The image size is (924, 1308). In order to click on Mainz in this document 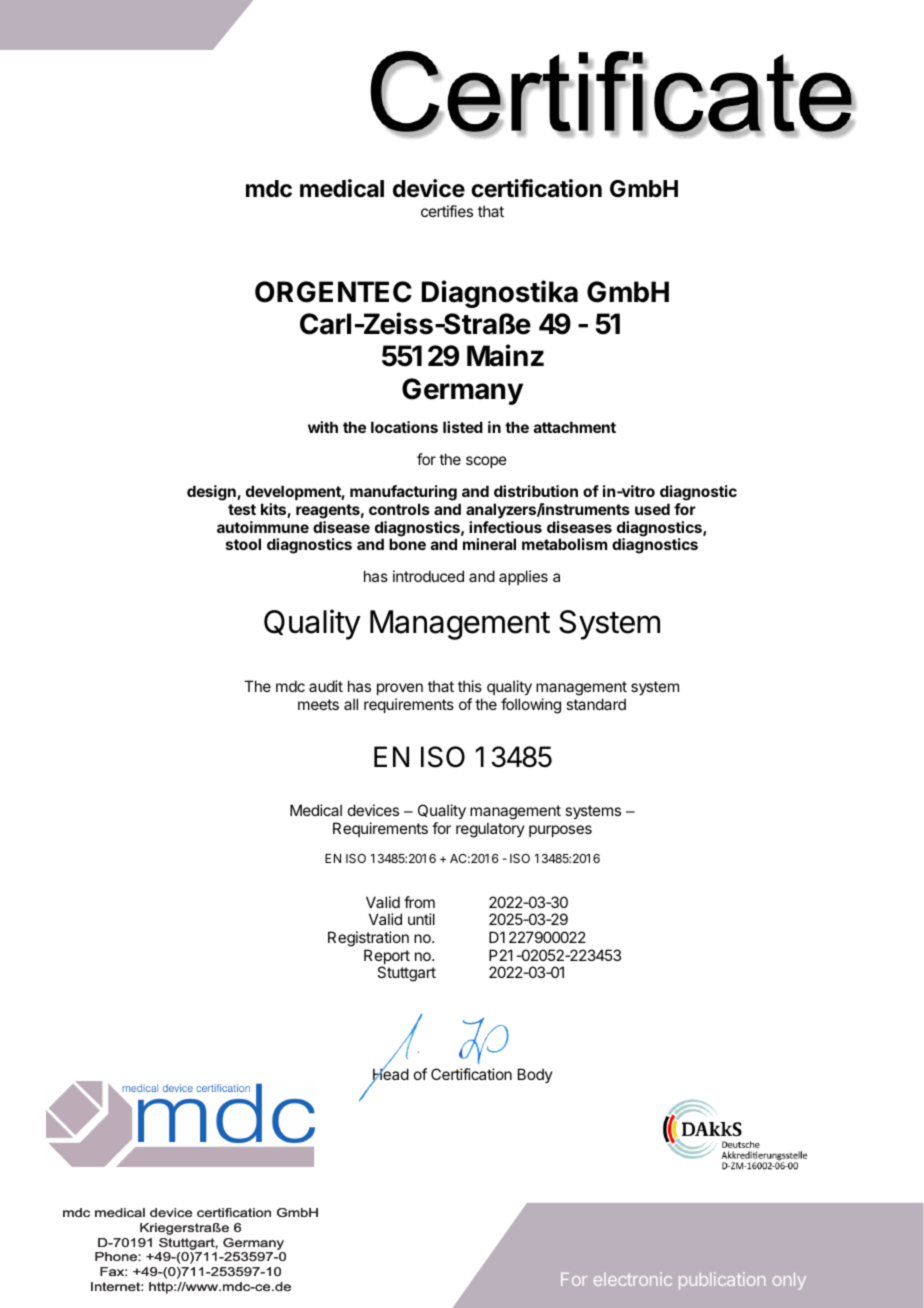, I will do `click(505, 355)`.
